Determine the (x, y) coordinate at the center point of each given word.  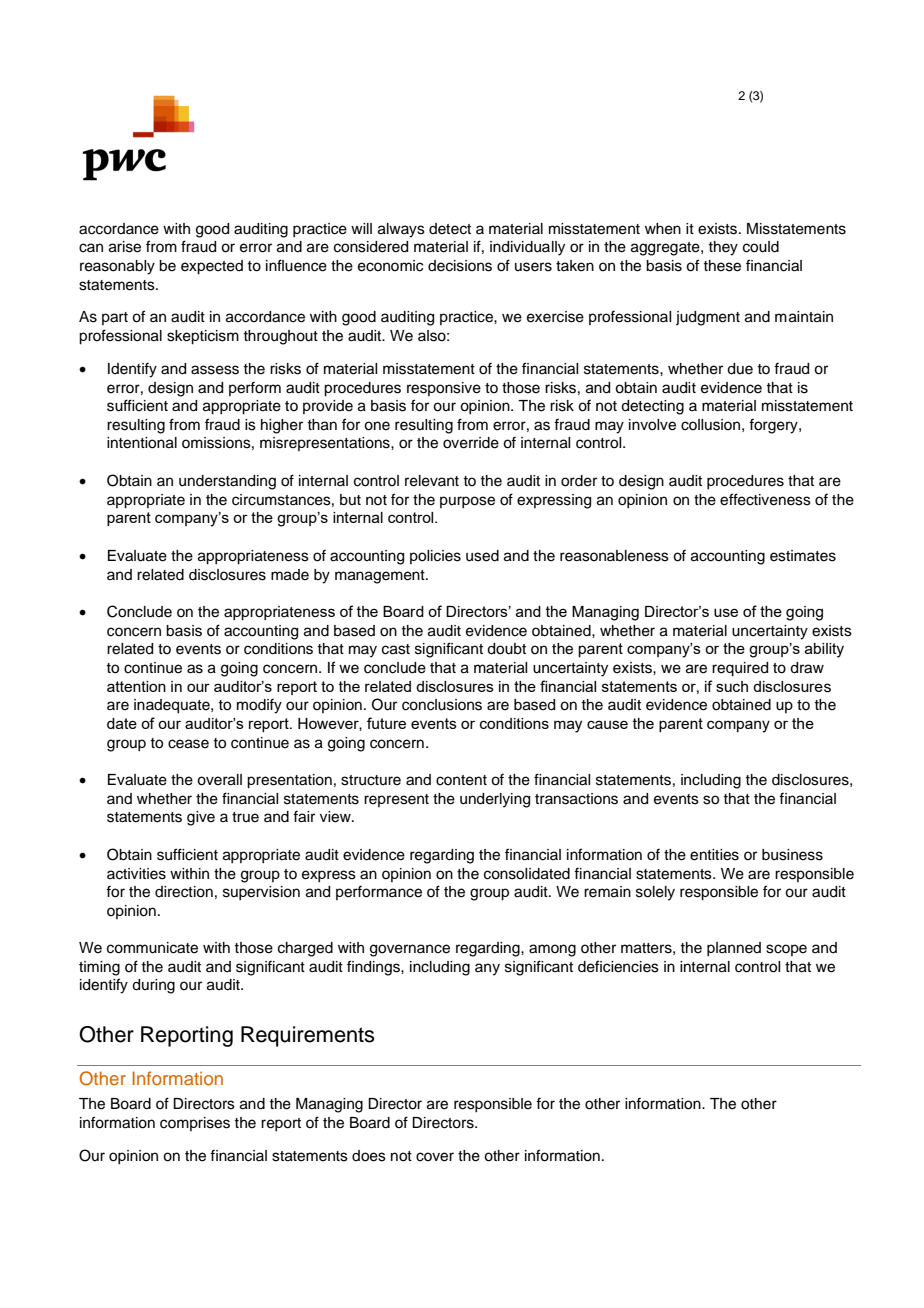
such (732, 686)
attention (136, 686)
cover (435, 1157)
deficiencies (618, 966)
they (723, 248)
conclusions (442, 705)
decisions (460, 266)
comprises (195, 1124)
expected (212, 267)
